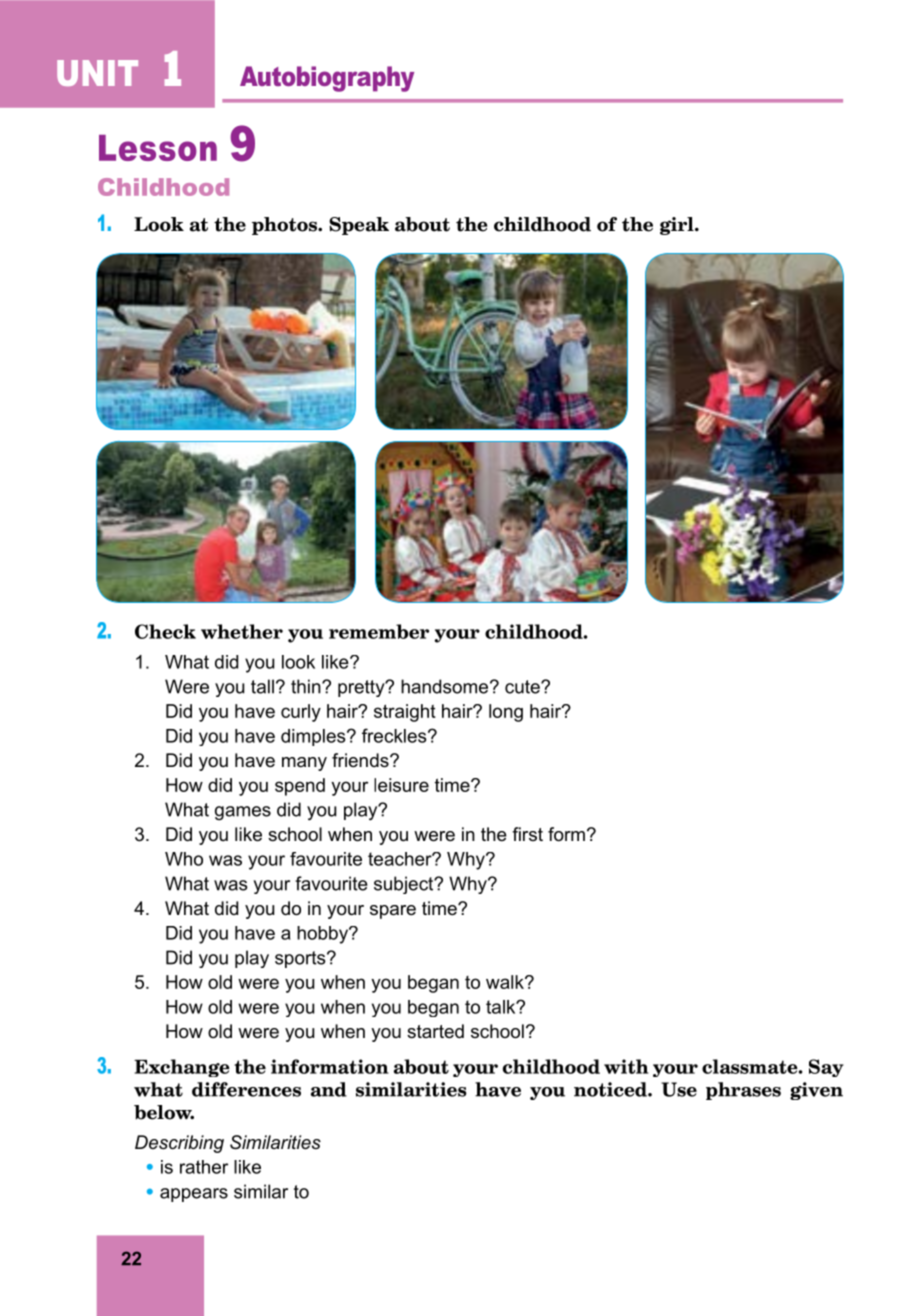  Describe the element at coordinates (435, 1031) in the screenshot. I see `started` at that location.
